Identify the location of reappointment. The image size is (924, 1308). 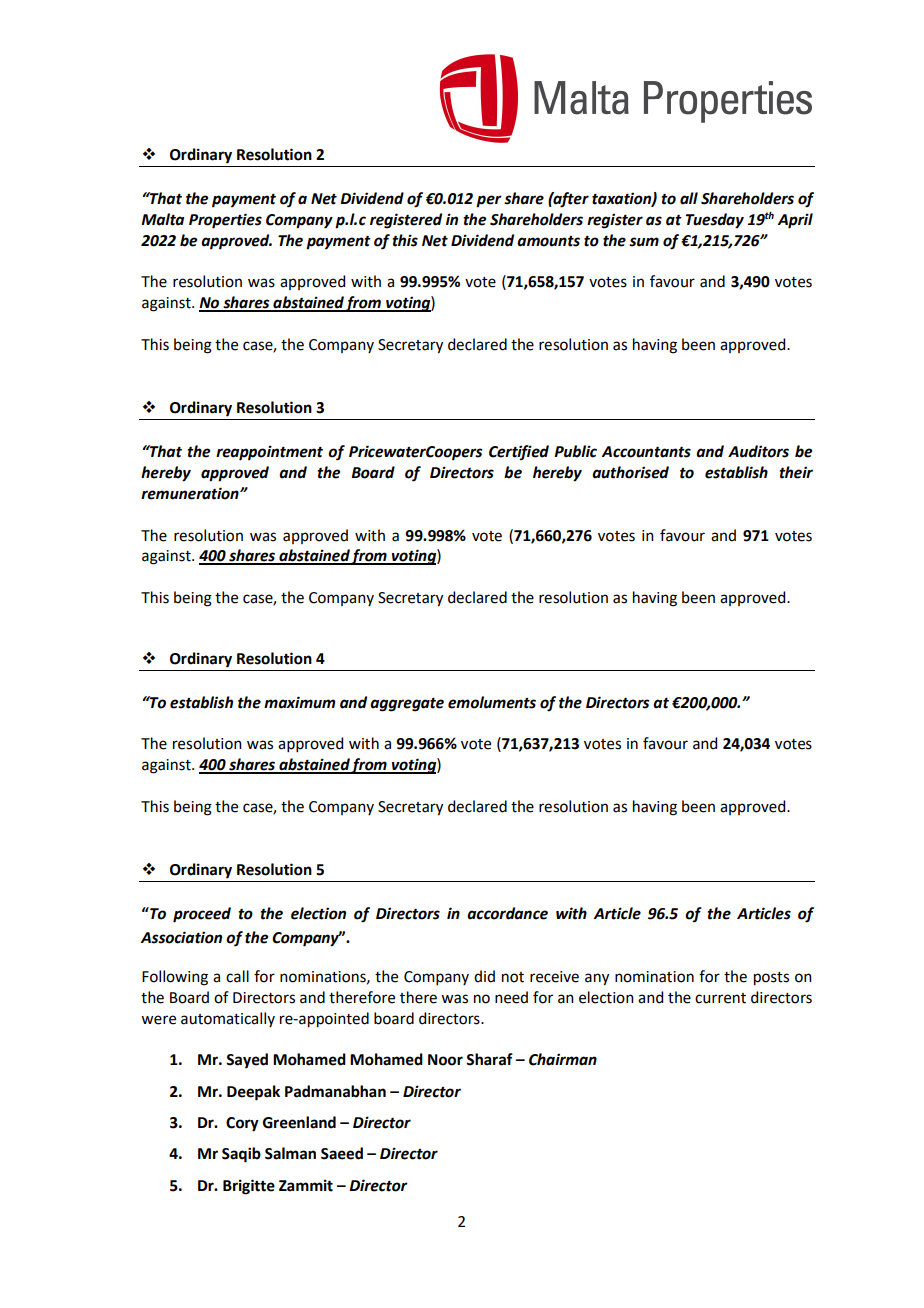
(269, 453).
